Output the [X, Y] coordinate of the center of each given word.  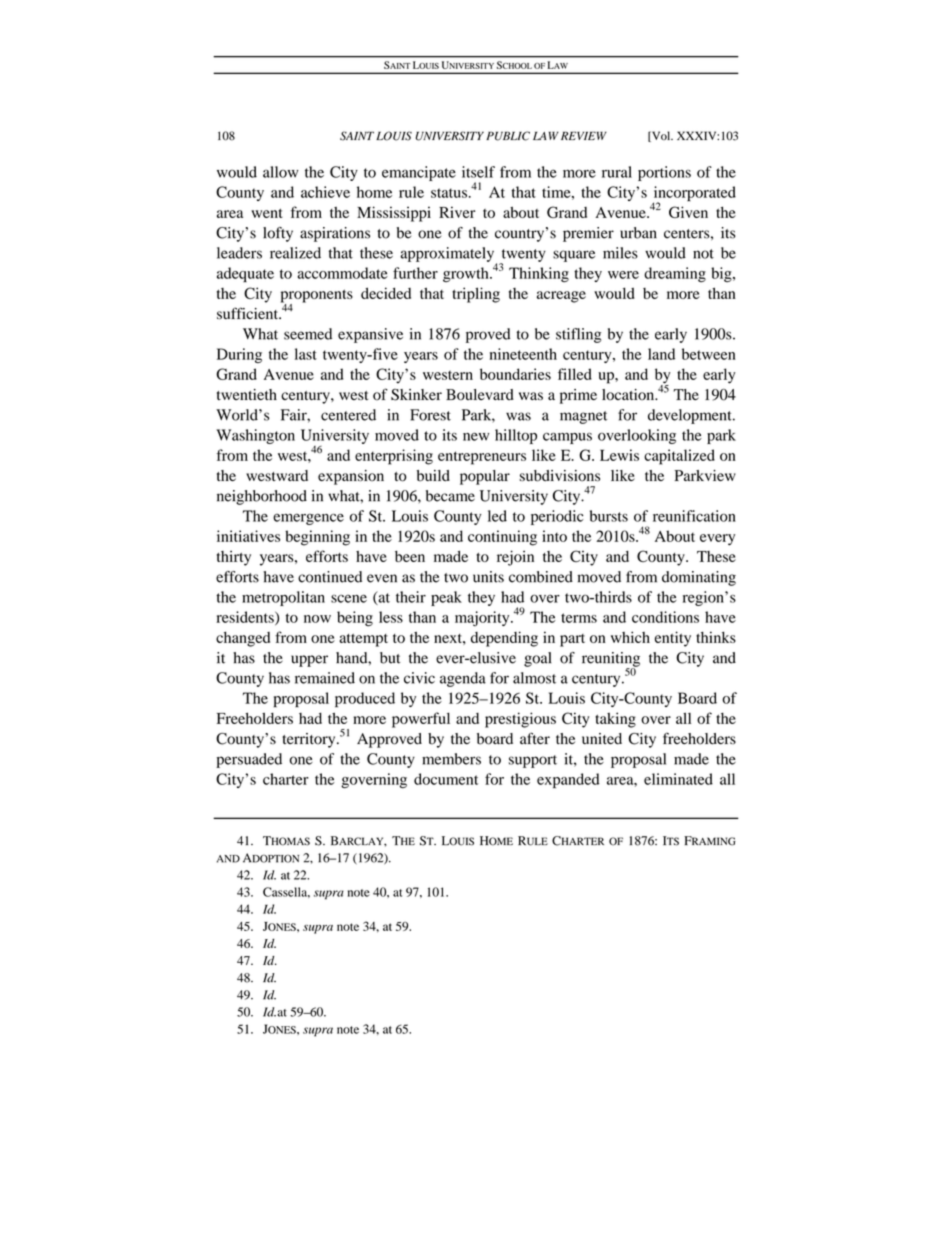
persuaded [249, 760]
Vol [661, 136]
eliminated [678, 779]
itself [478, 172]
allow [281, 172]
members [451, 759]
